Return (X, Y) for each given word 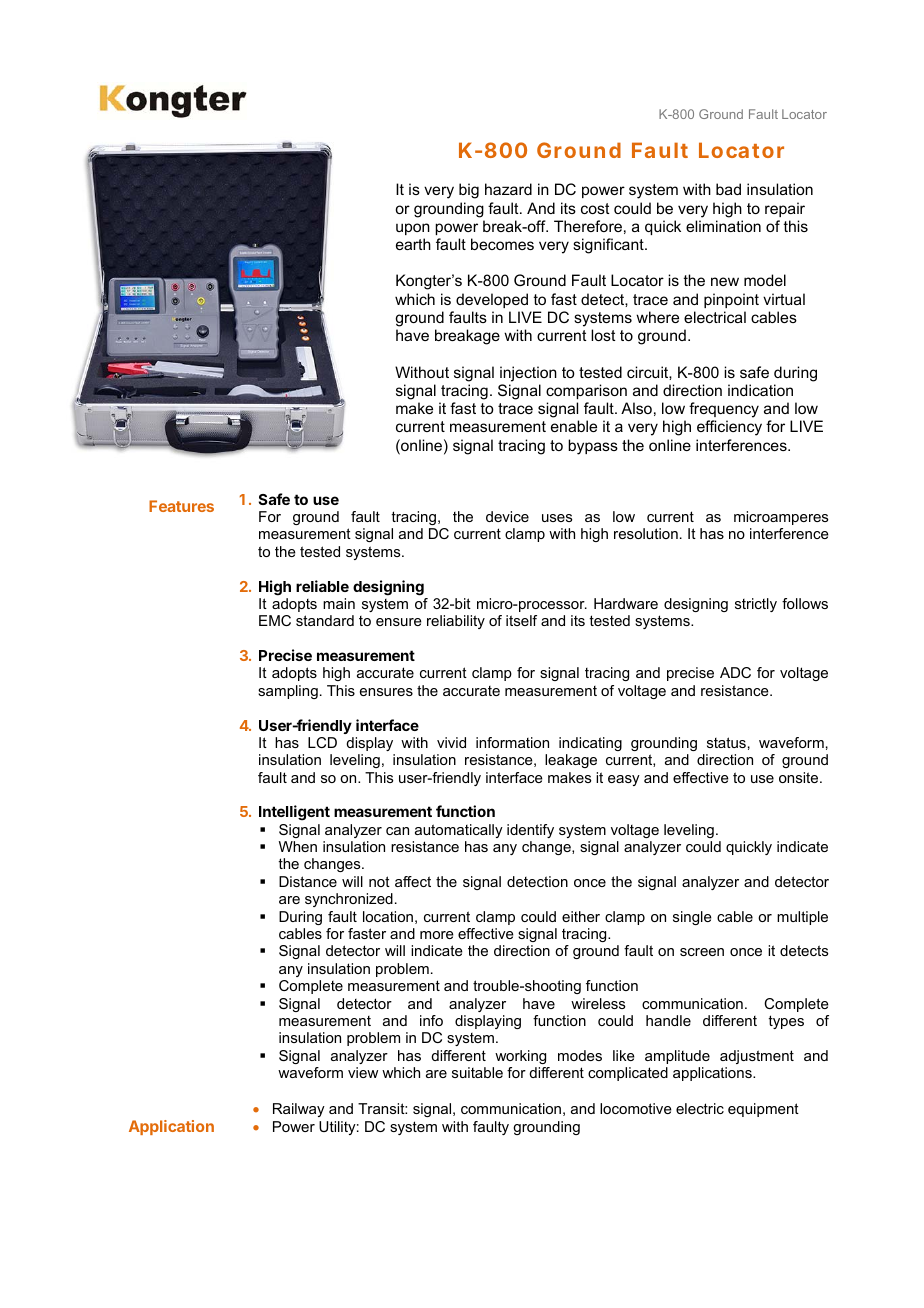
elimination (723, 226)
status (726, 742)
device (507, 516)
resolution (646, 533)
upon (413, 229)
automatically (459, 831)
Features (181, 506)
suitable (477, 1072)
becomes (502, 244)
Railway (299, 1110)
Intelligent (294, 813)
